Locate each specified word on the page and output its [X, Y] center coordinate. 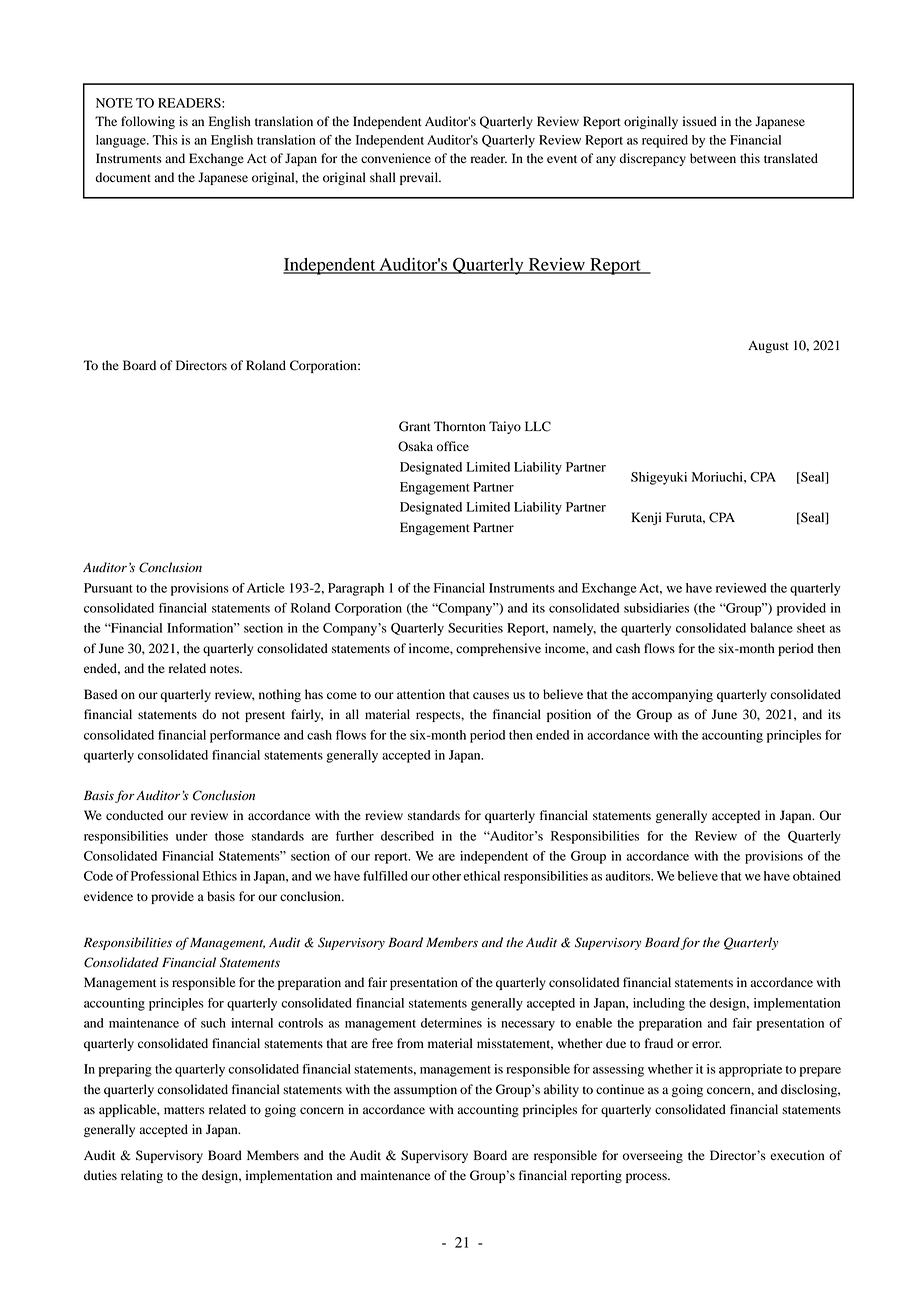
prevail [420, 178]
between [713, 158]
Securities [475, 628]
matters [184, 1110]
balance [771, 628]
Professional [165, 876]
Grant [415, 426]
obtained [817, 876]
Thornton [460, 426]
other [446, 876]
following [148, 122]
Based [100, 694]
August [768, 347]
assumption [425, 1090]
